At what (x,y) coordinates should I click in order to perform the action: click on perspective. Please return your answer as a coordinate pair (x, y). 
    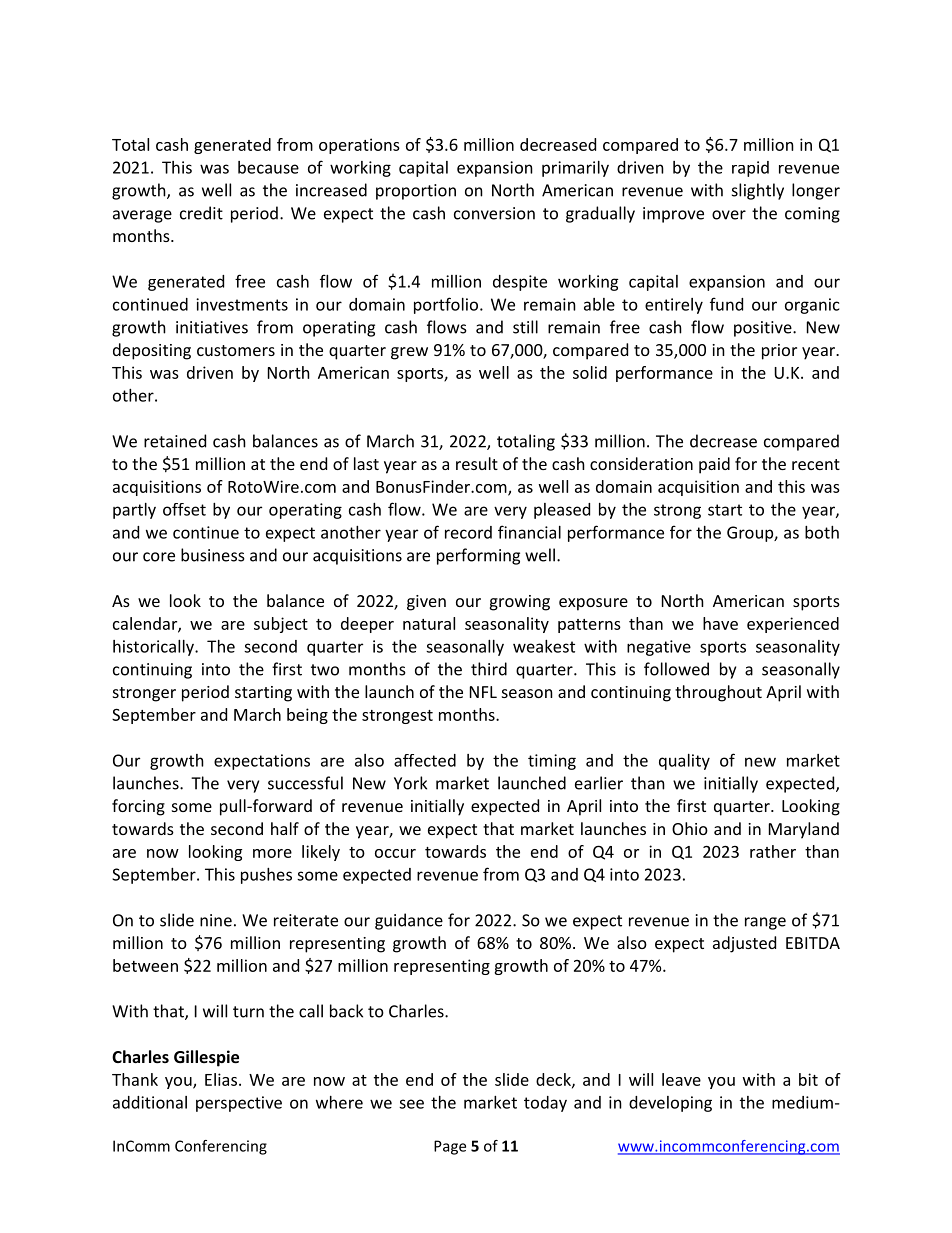
    Looking at the image, I should click on (239, 1104).
